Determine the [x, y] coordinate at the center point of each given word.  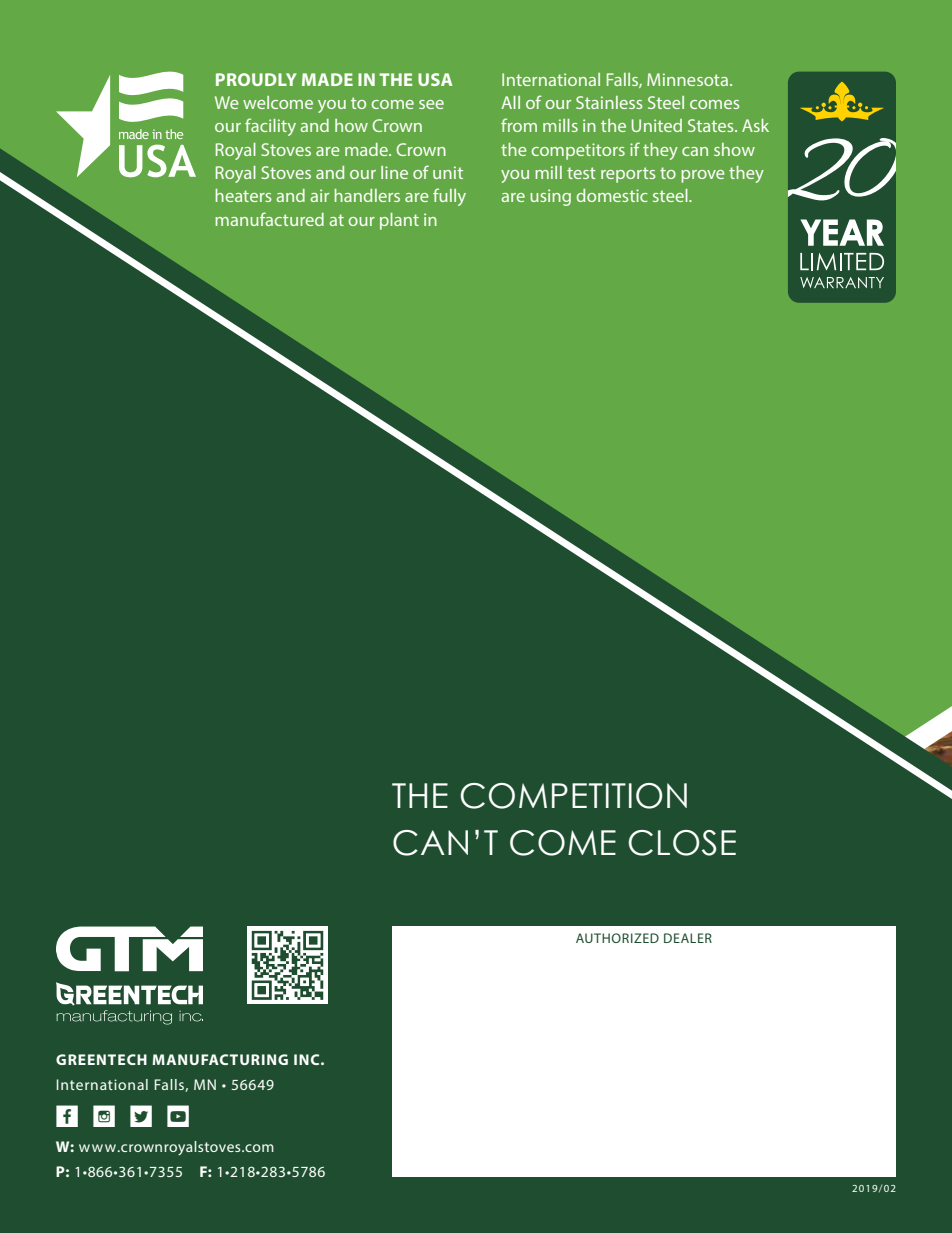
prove [703, 176]
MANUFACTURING [220, 1059]
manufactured [269, 219]
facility [270, 127]
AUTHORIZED [617, 938]
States [712, 125]
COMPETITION [574, 796]
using [550, 197]
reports [628, 175]
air [319, 195]
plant [399, 221]
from [519, 125]
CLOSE [682, 843]
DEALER [688, 938]
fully [449, 197]
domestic [612, 195]
